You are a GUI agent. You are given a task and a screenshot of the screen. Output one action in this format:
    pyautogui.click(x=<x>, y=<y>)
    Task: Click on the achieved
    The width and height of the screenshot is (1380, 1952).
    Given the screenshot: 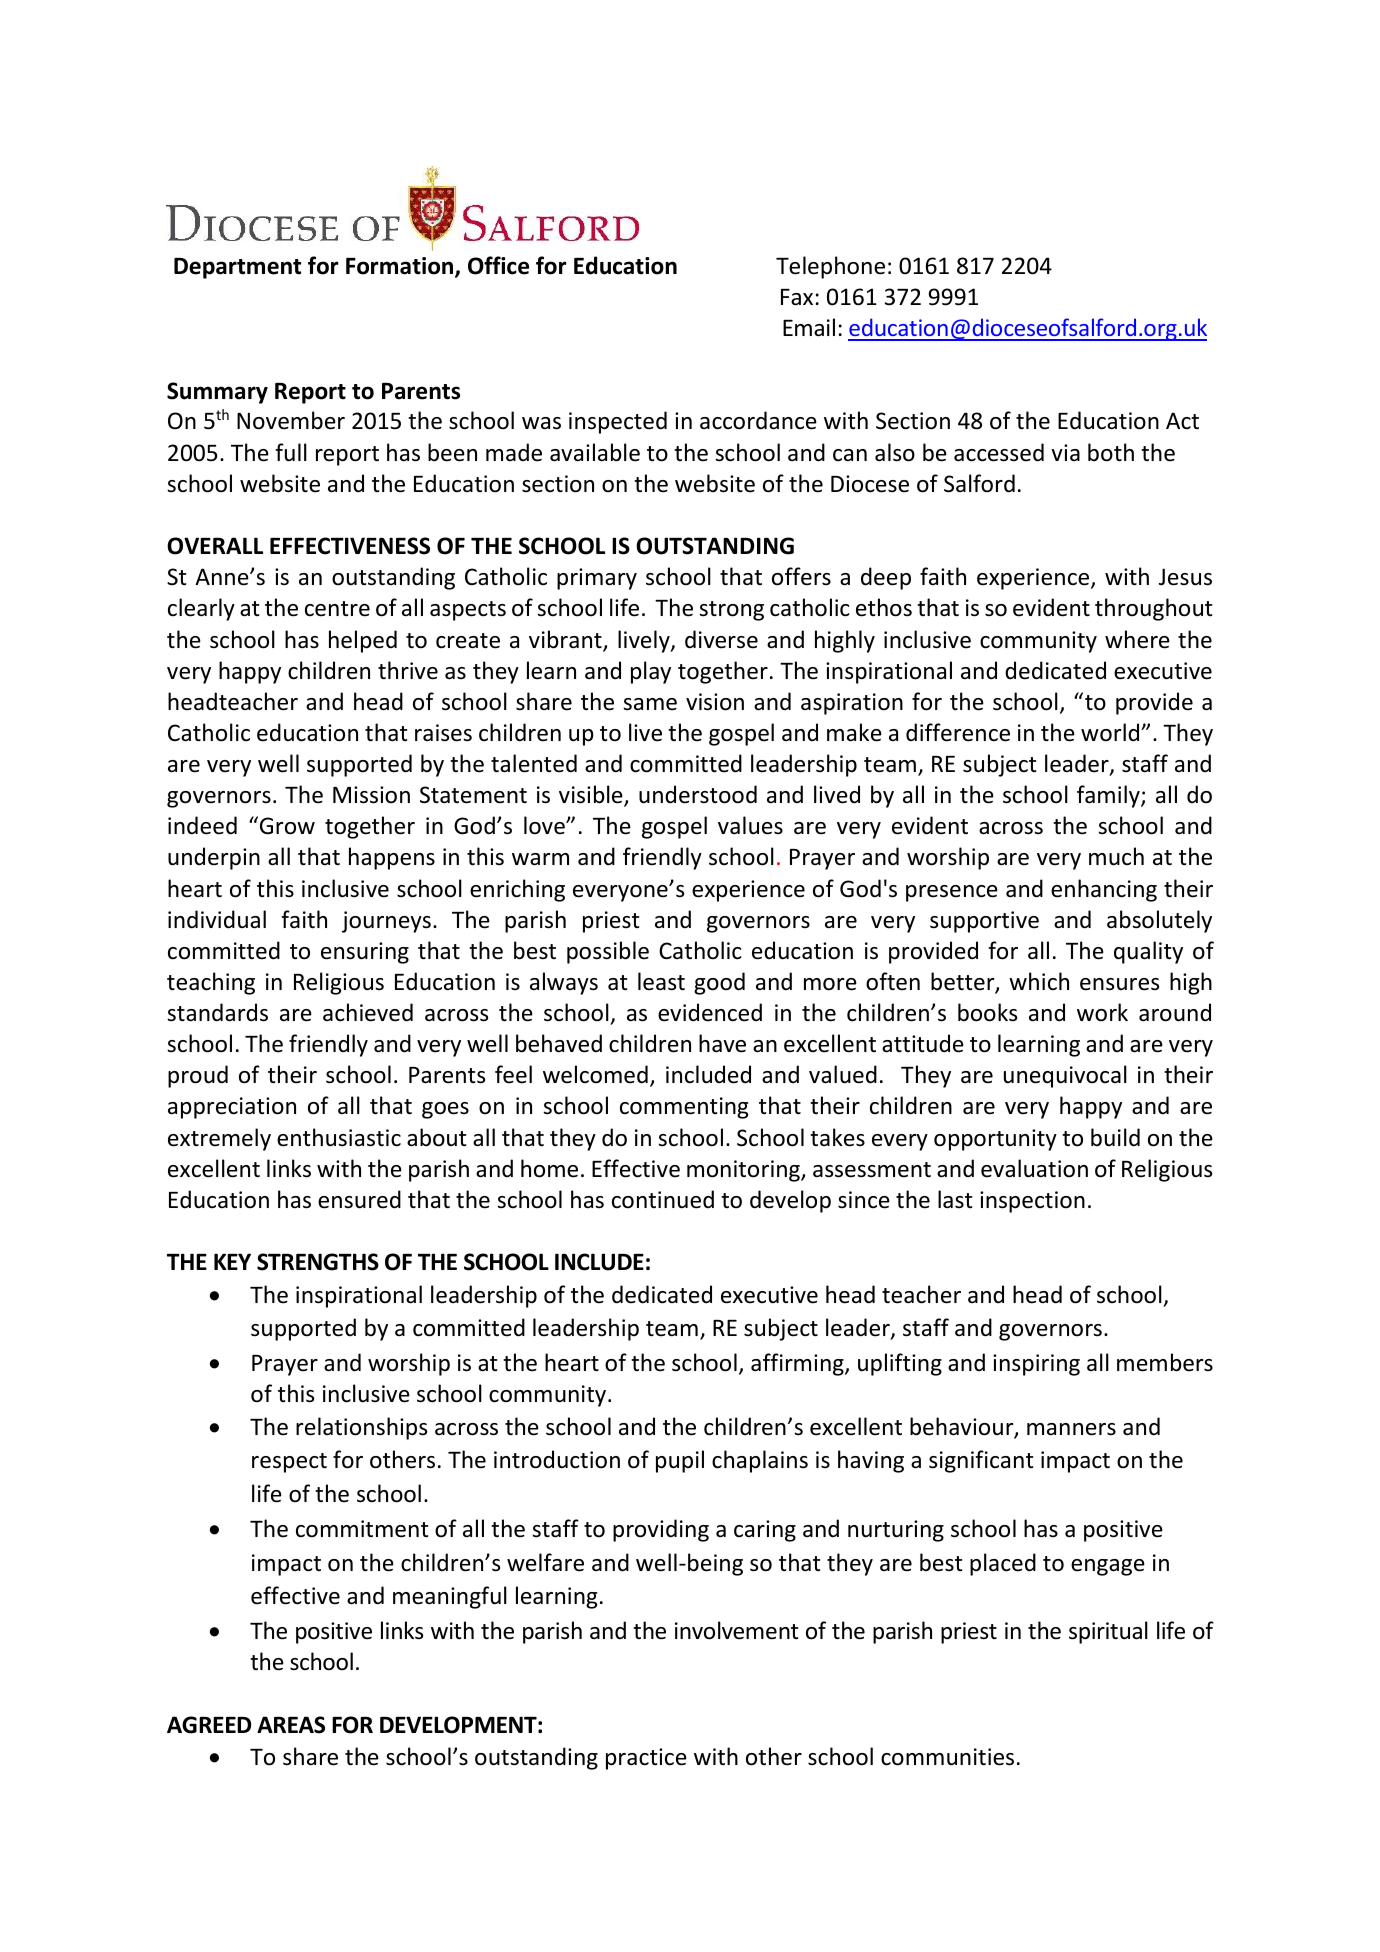 What is the action you would take?
    pyautogui.click(x=368, y=1012)
